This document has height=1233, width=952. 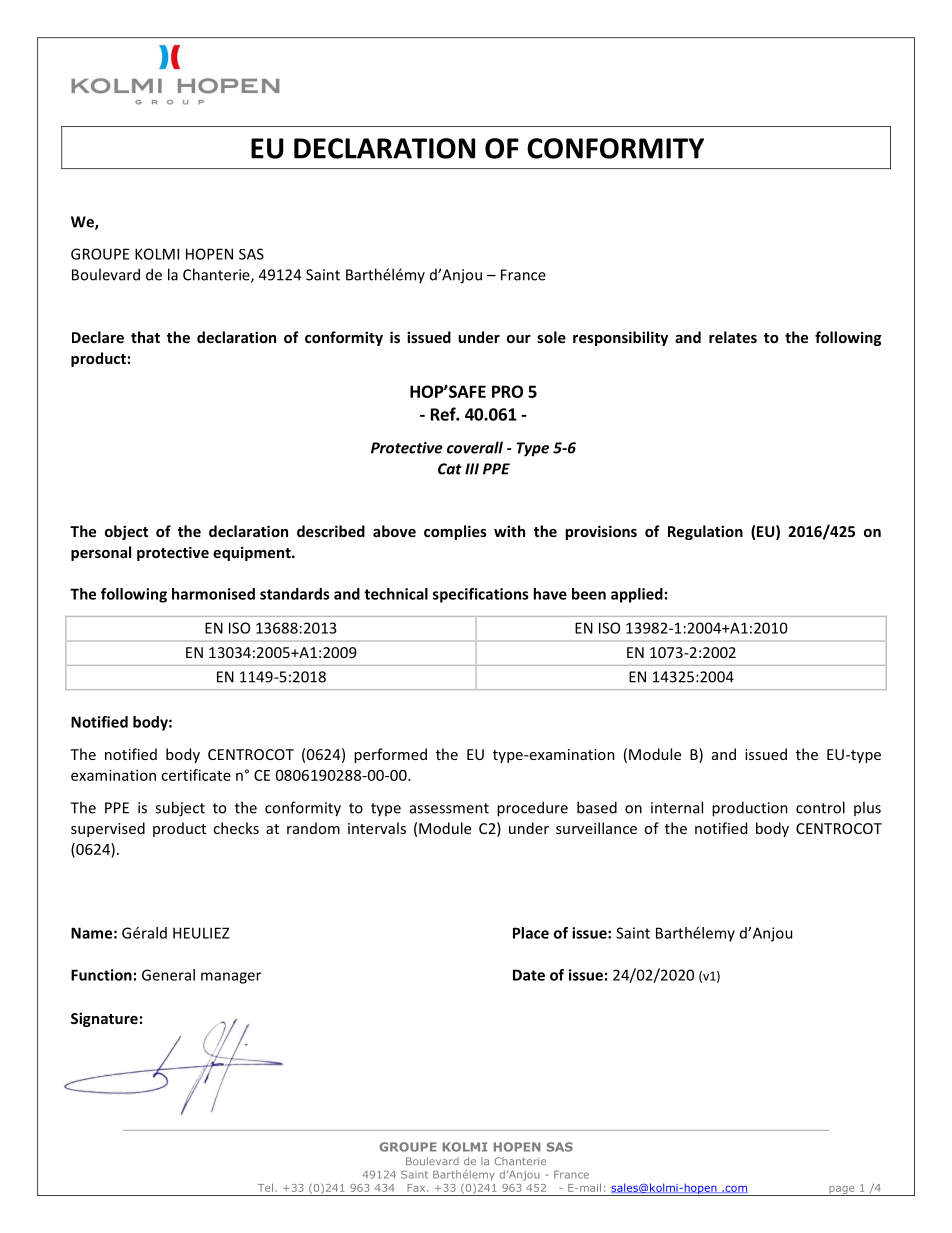 What do you see at coordinates (531, 933) in the document?
I see `Place` at bounding box center [531, 933].
